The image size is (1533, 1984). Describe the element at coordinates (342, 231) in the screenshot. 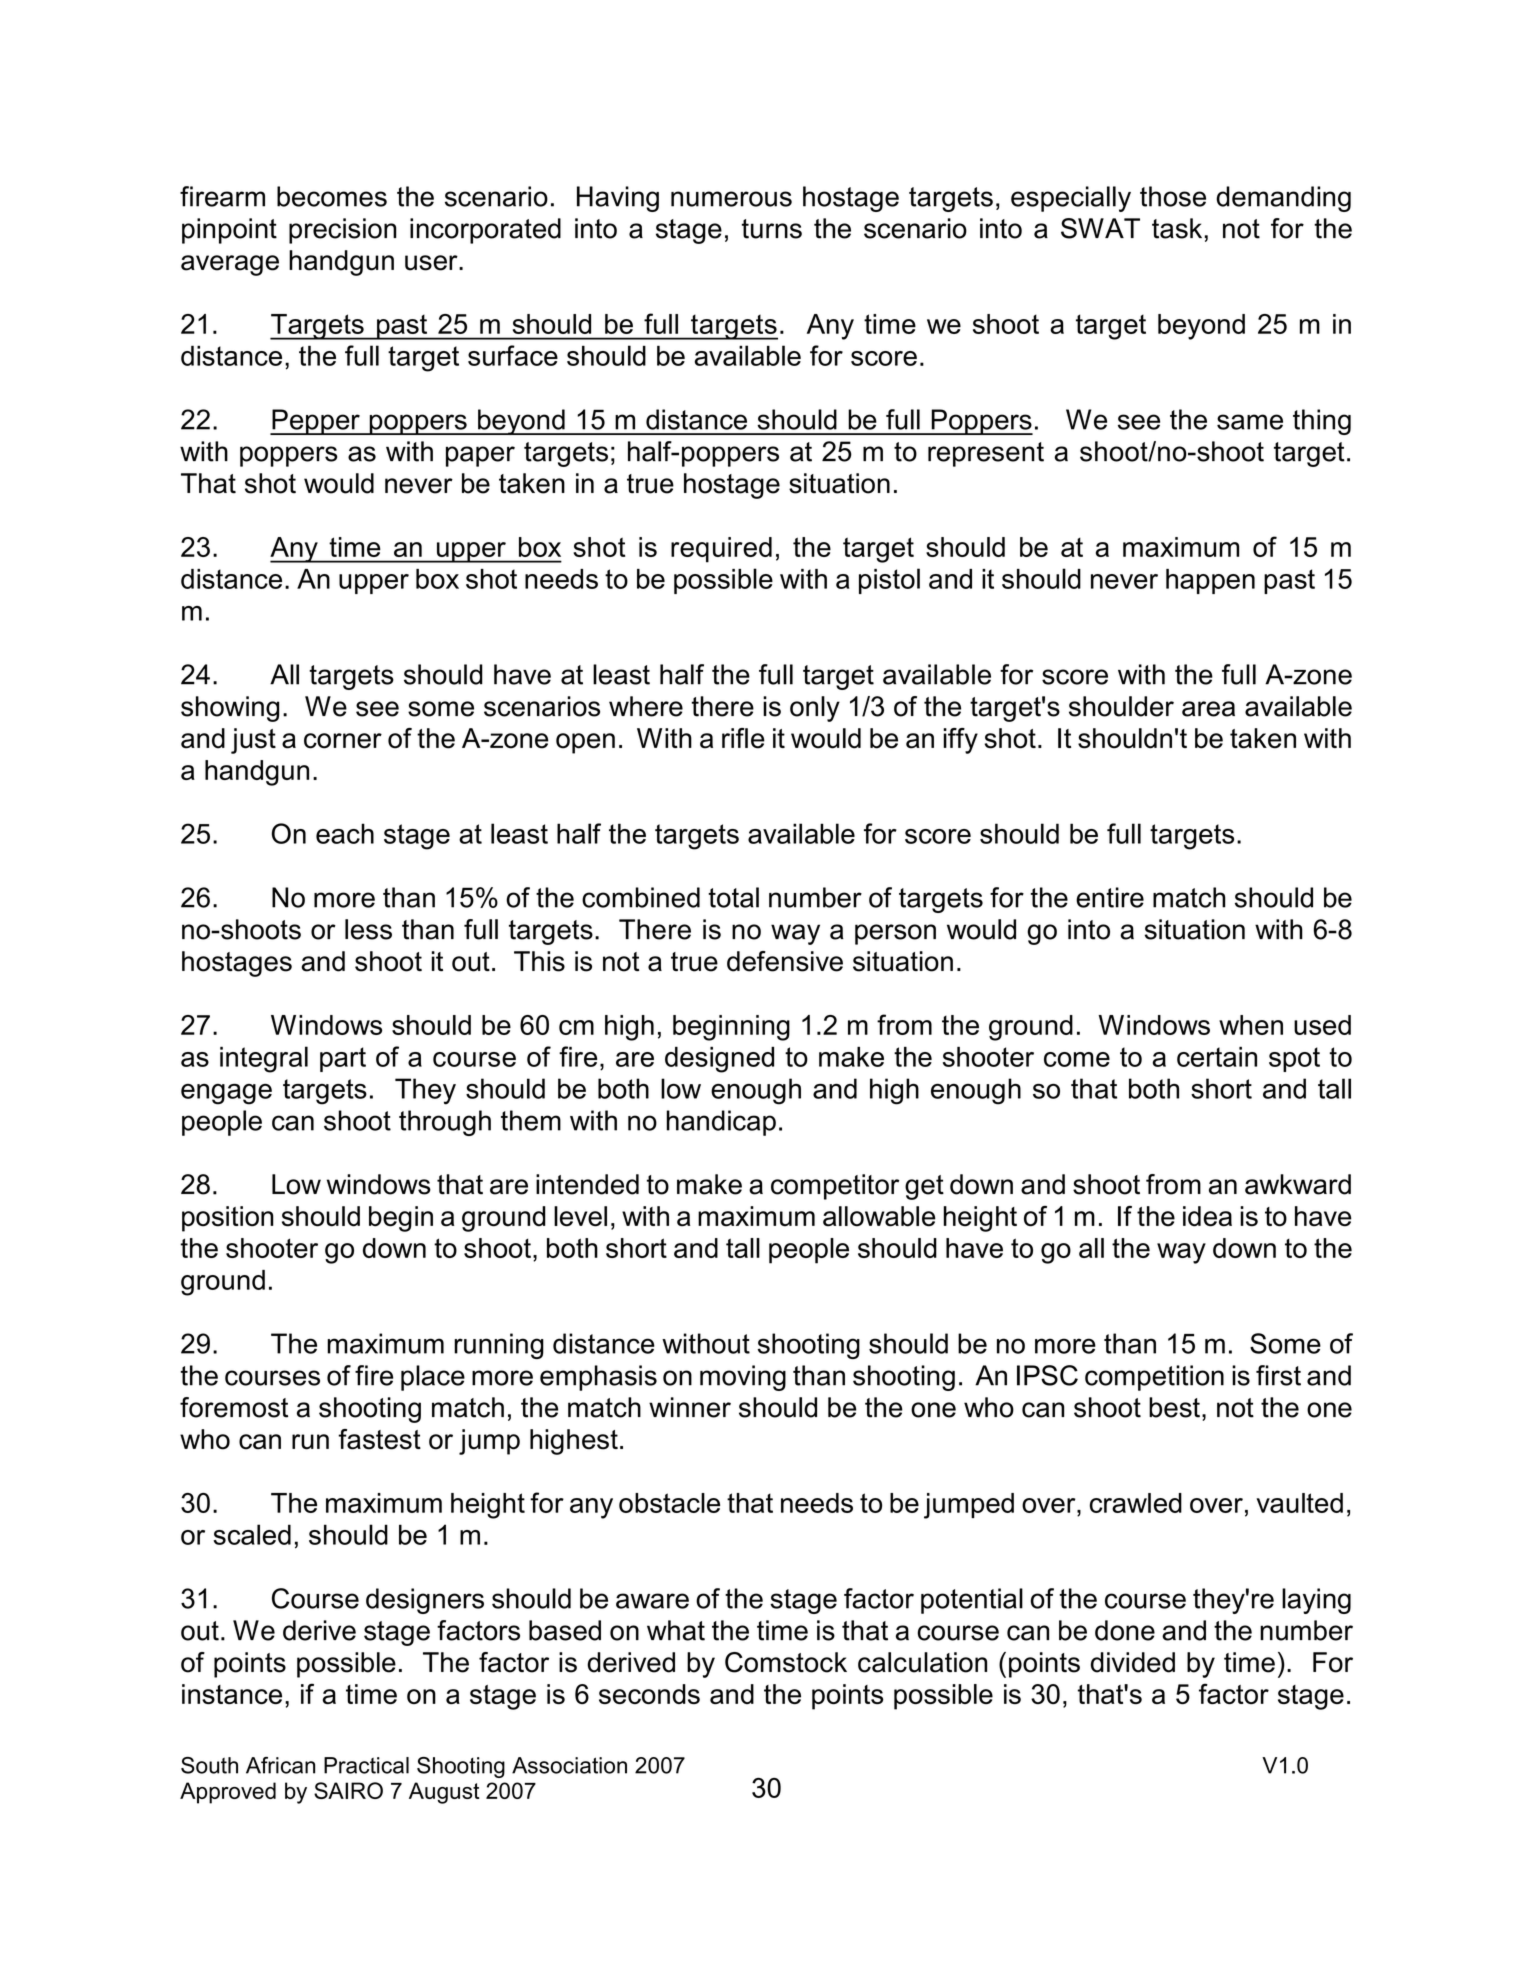

I see `precision` at that location.
